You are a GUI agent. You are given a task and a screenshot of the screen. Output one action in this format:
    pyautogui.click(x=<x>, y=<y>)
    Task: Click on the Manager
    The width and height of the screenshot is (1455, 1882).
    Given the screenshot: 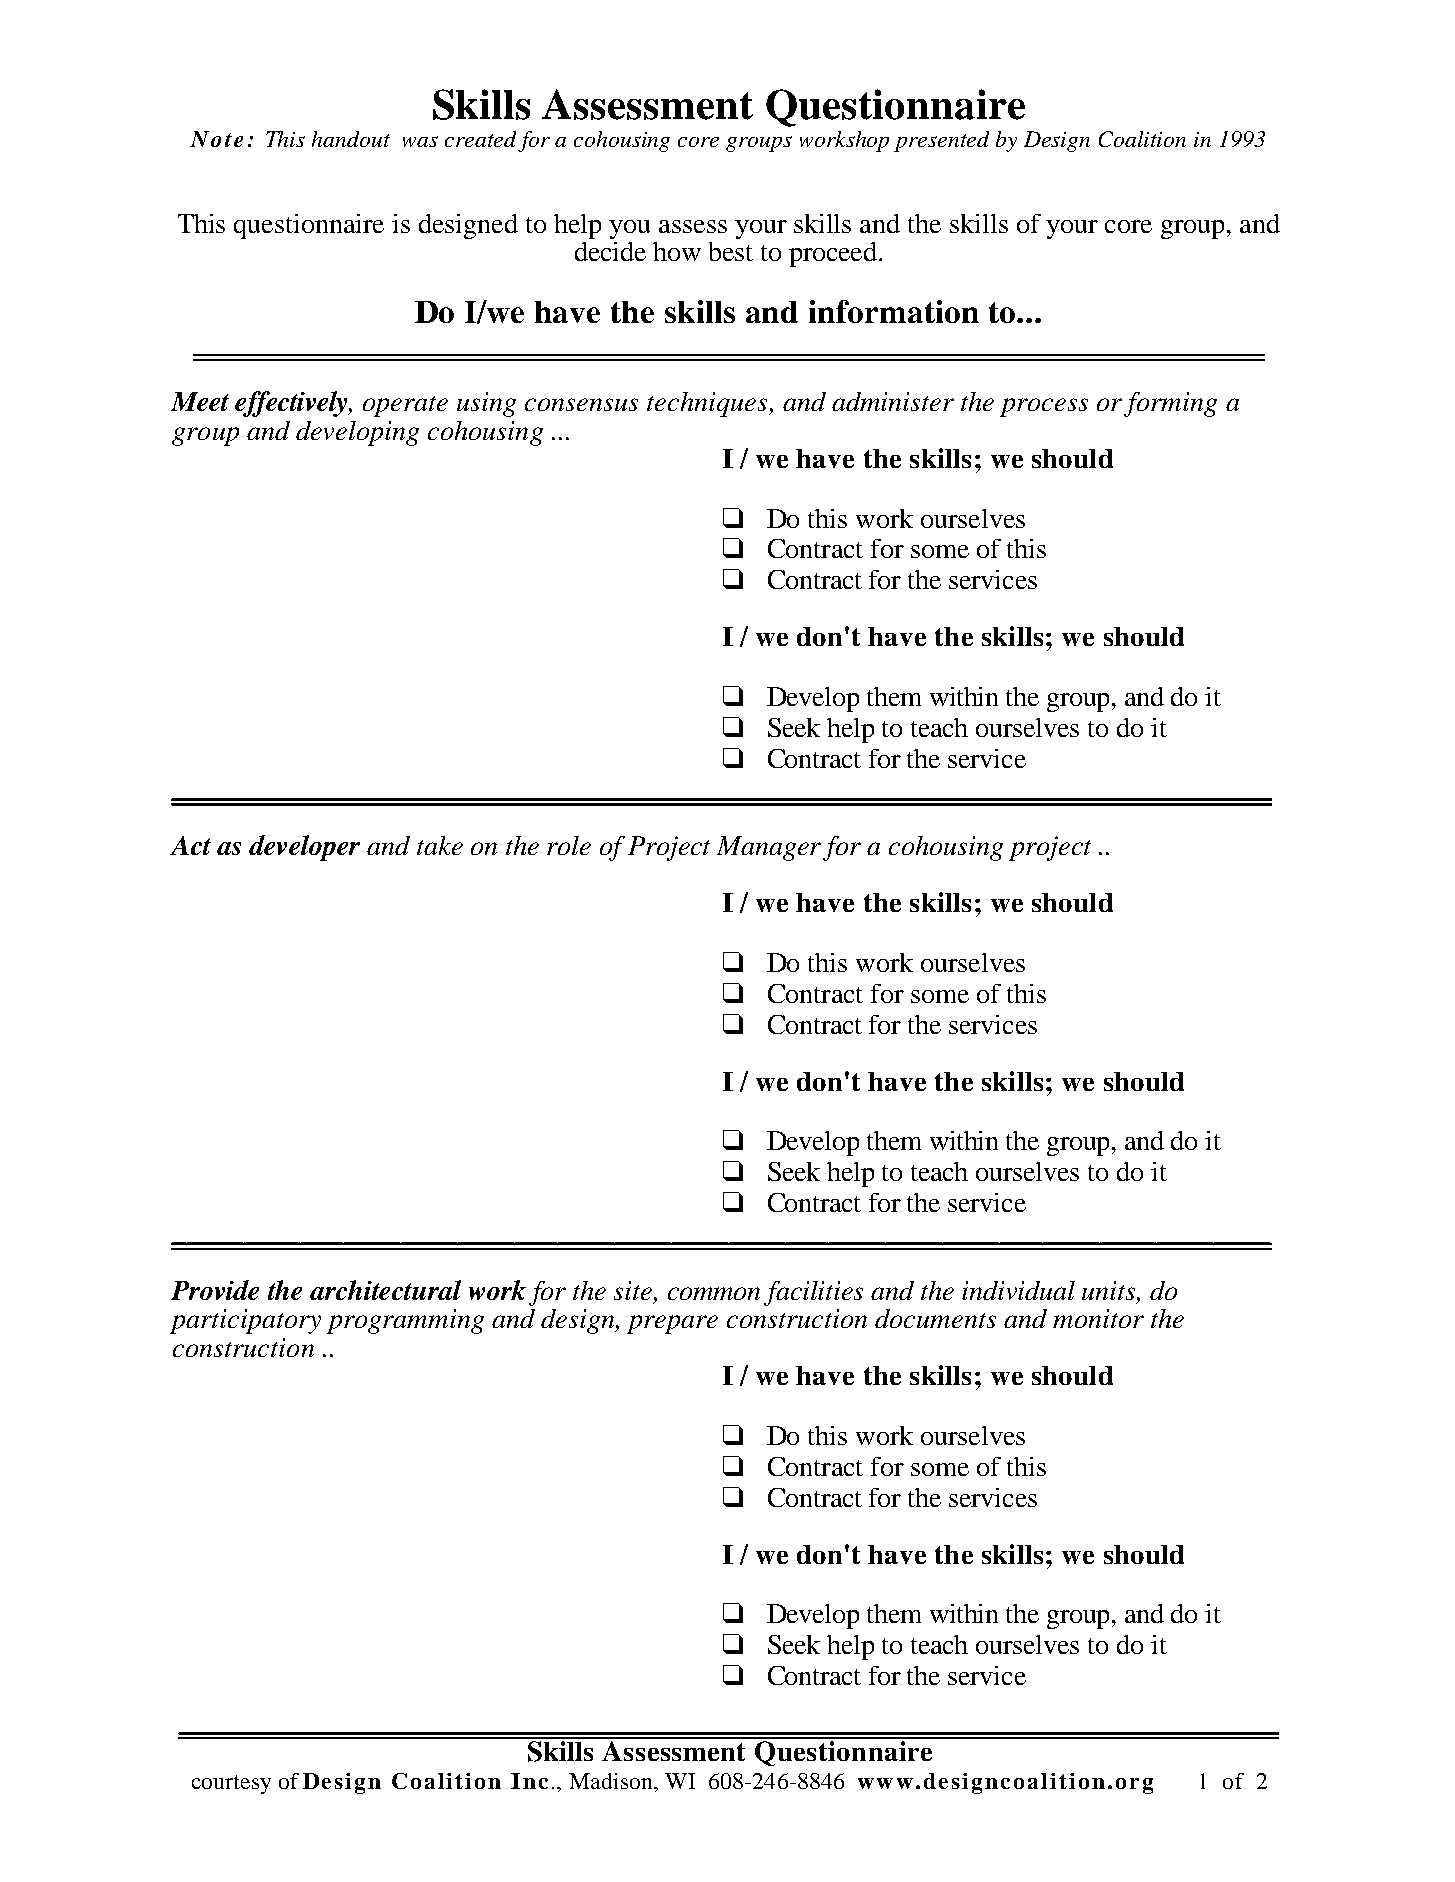 What is the action you would take?
    pyautogui.click(x=769, y=848)
